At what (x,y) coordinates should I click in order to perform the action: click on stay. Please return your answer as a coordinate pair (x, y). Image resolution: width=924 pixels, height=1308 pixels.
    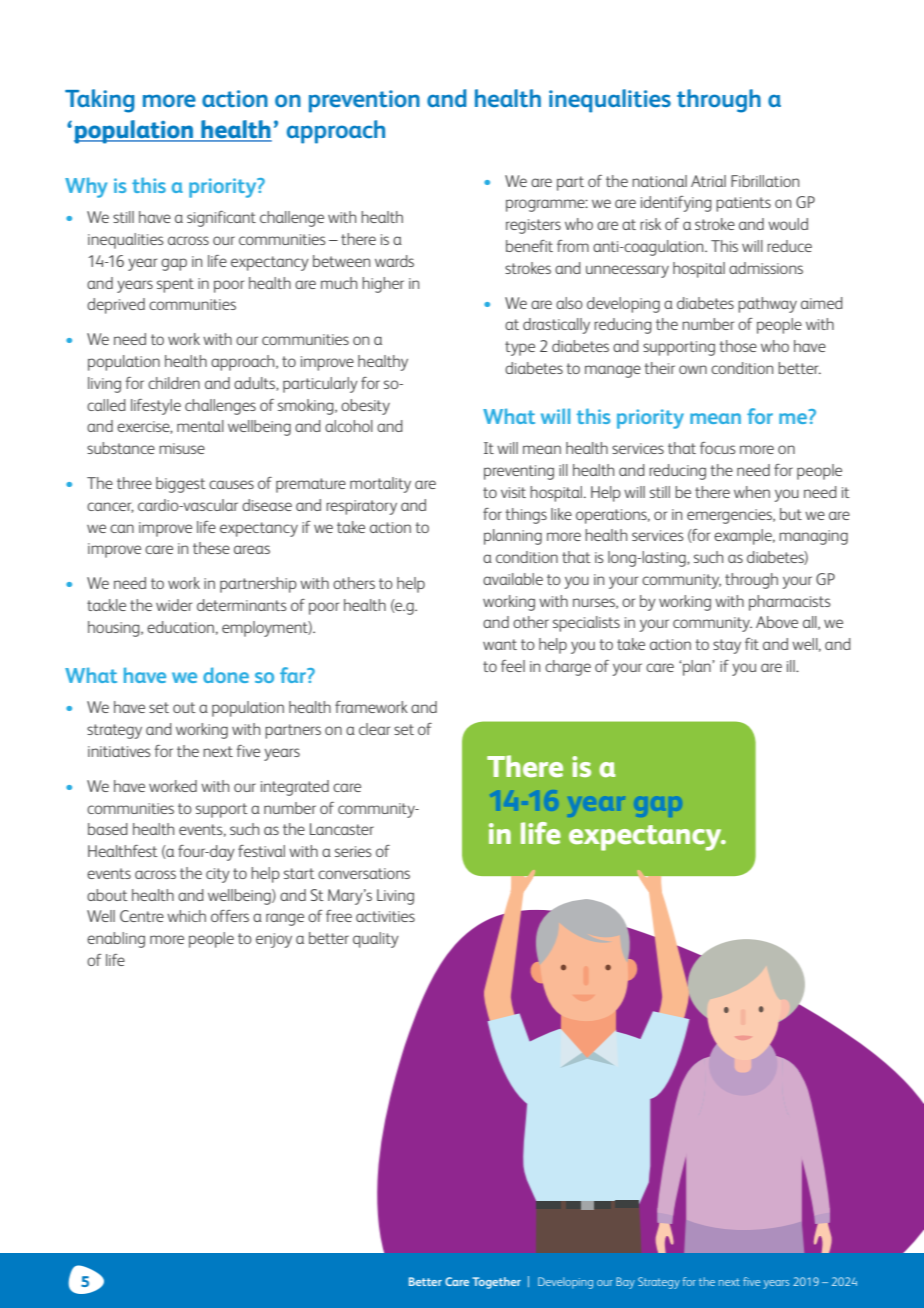
    Looking at the image, I should click on (727, 646).
